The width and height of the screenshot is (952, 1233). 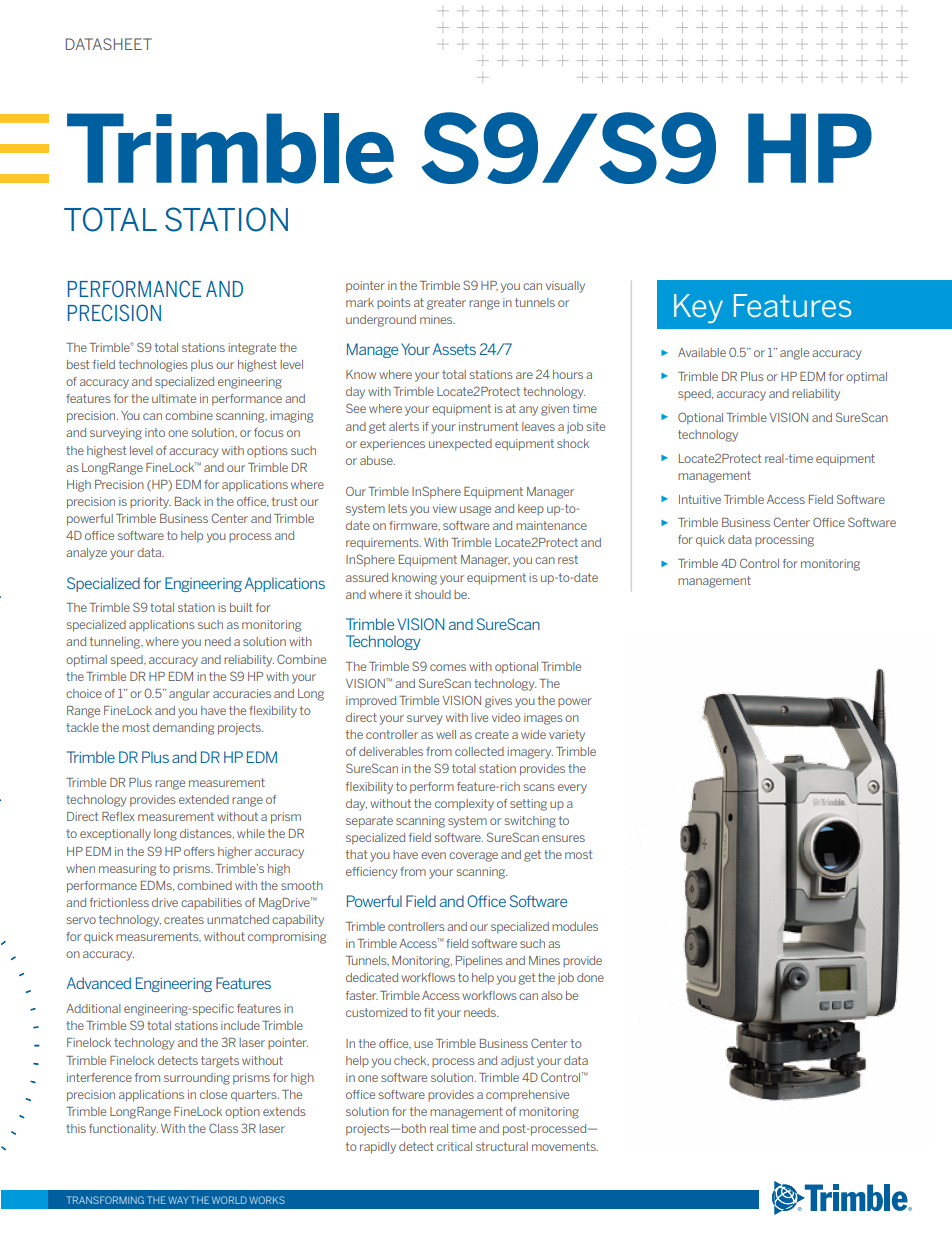 I want to click on comes, so click(x=448, y=667).
